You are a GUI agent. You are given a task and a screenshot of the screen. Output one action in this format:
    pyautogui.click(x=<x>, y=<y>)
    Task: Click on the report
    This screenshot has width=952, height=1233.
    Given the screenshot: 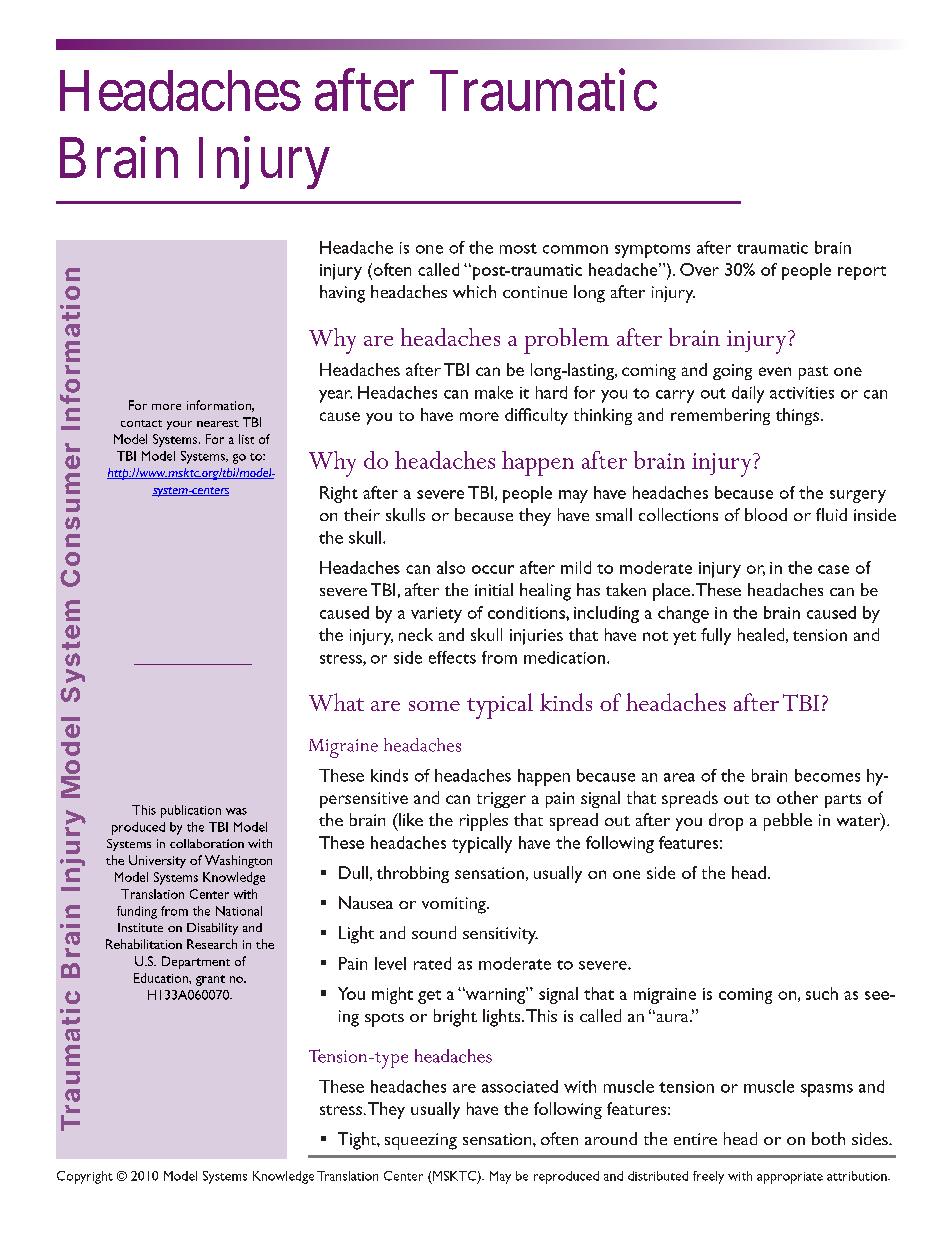 What is the action you would take?
    pyautogui.click(x=862, y=273)
